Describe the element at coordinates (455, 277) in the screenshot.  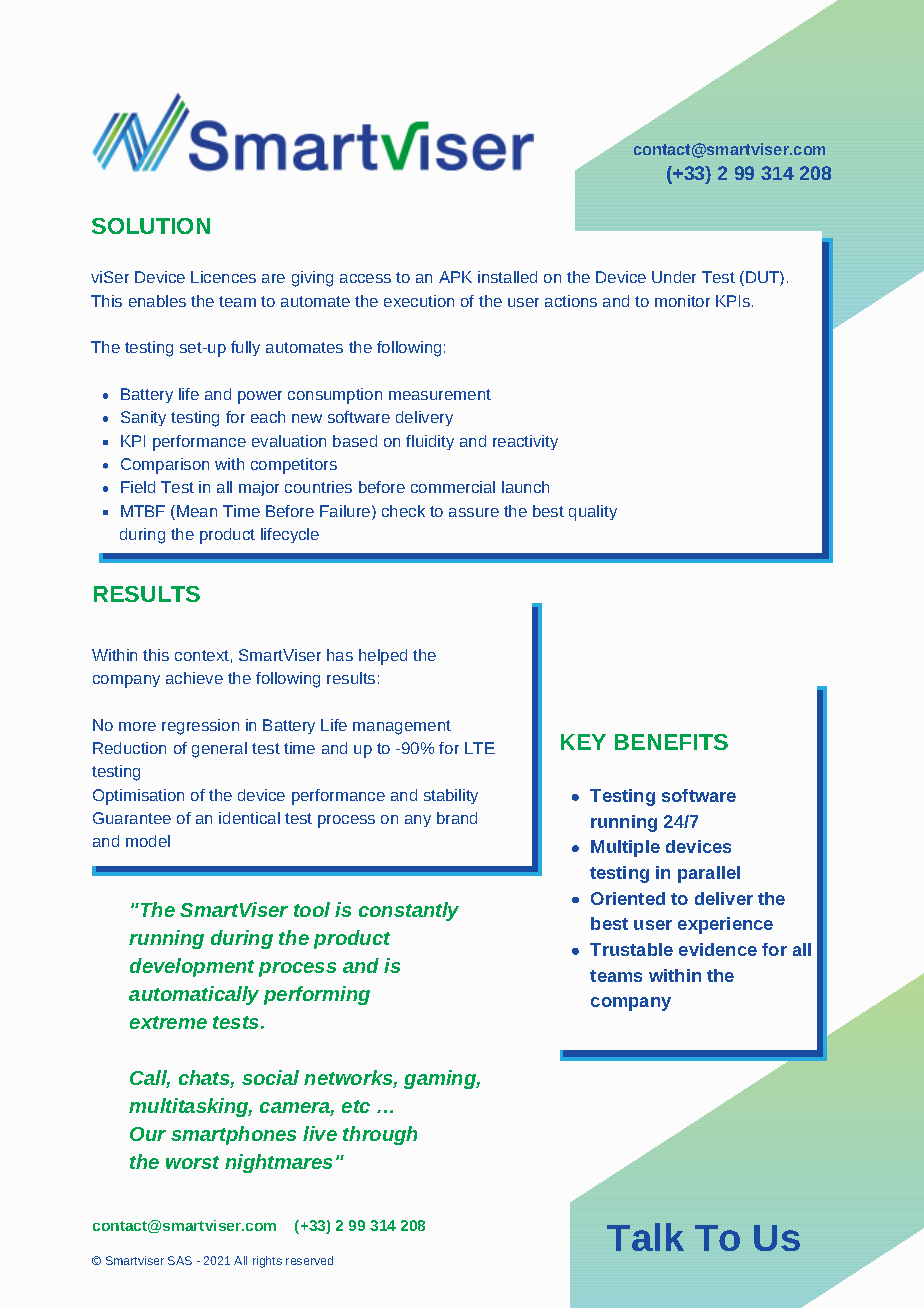
I see `APK` at that location.
